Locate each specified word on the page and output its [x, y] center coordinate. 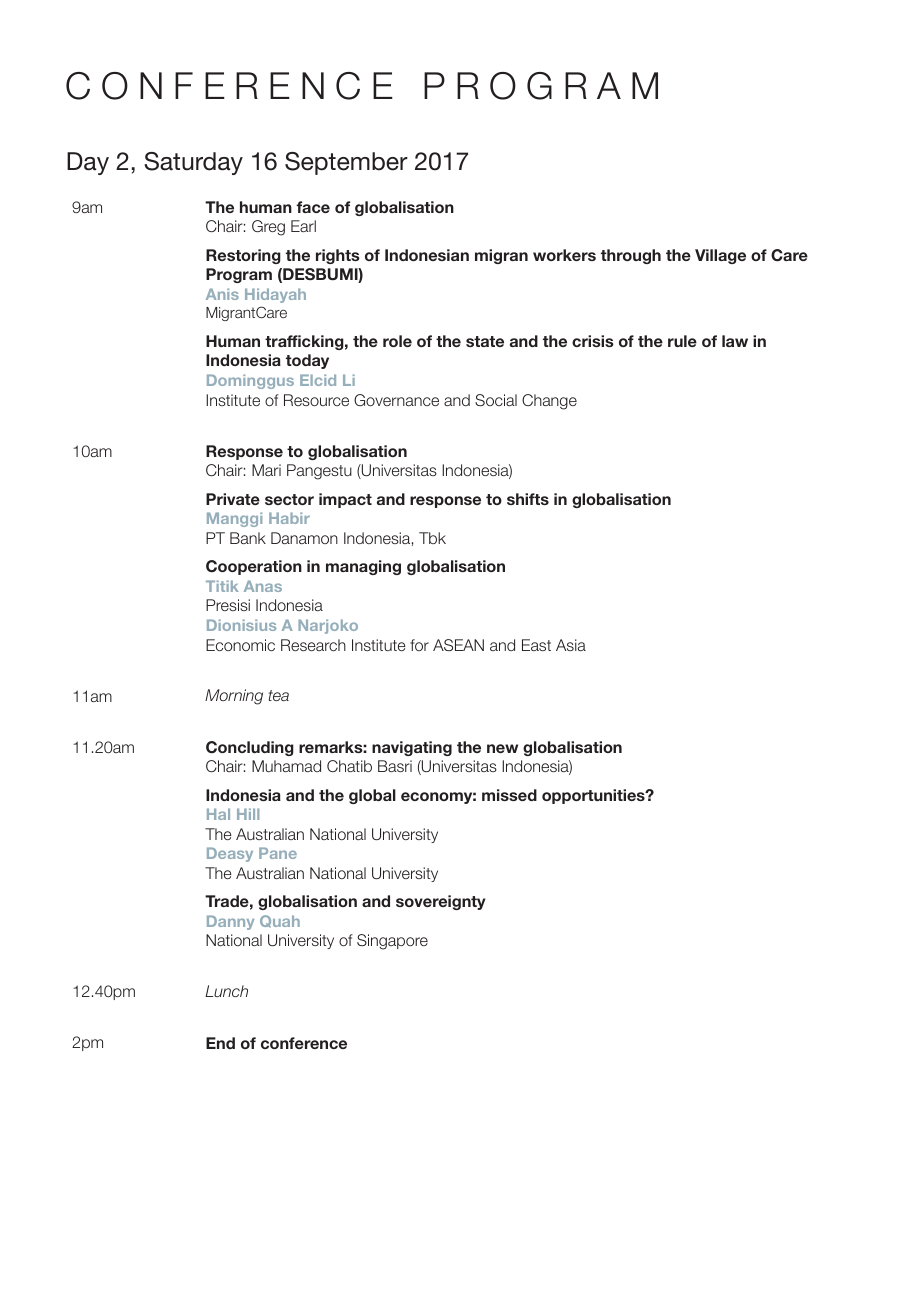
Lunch [226, 991]
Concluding [250, 748]
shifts [528, 499]
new [502, 748]
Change [549, 402]
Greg [268, 228]
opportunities [594, 796]
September [346, 163]
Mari [266, 470]
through [631, 256]
